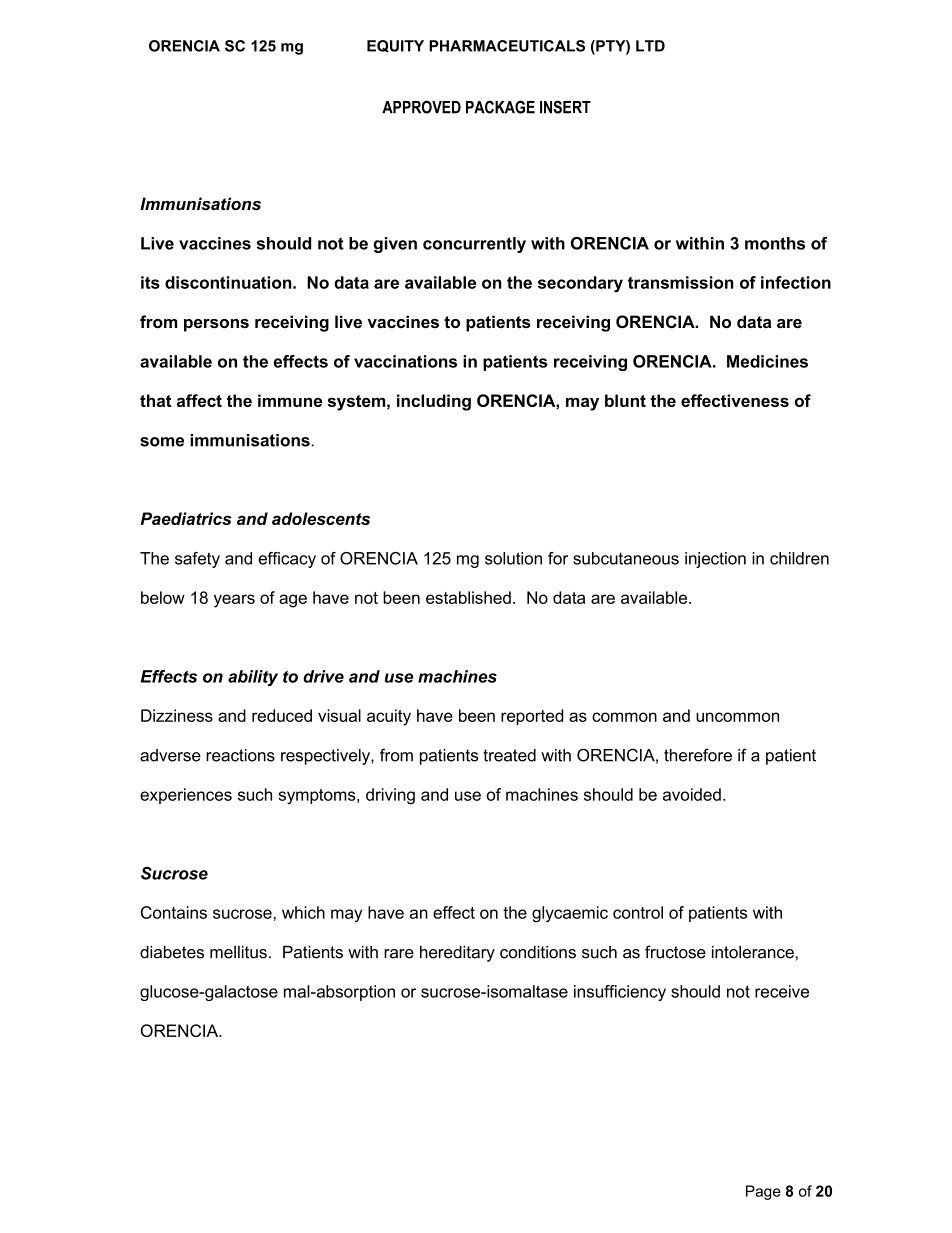 This screenshot has width=952, height=1233. What do you see at coordinates (186, 796) in the screenshot?
I see `experiences` at bounding box center [186, 796].
